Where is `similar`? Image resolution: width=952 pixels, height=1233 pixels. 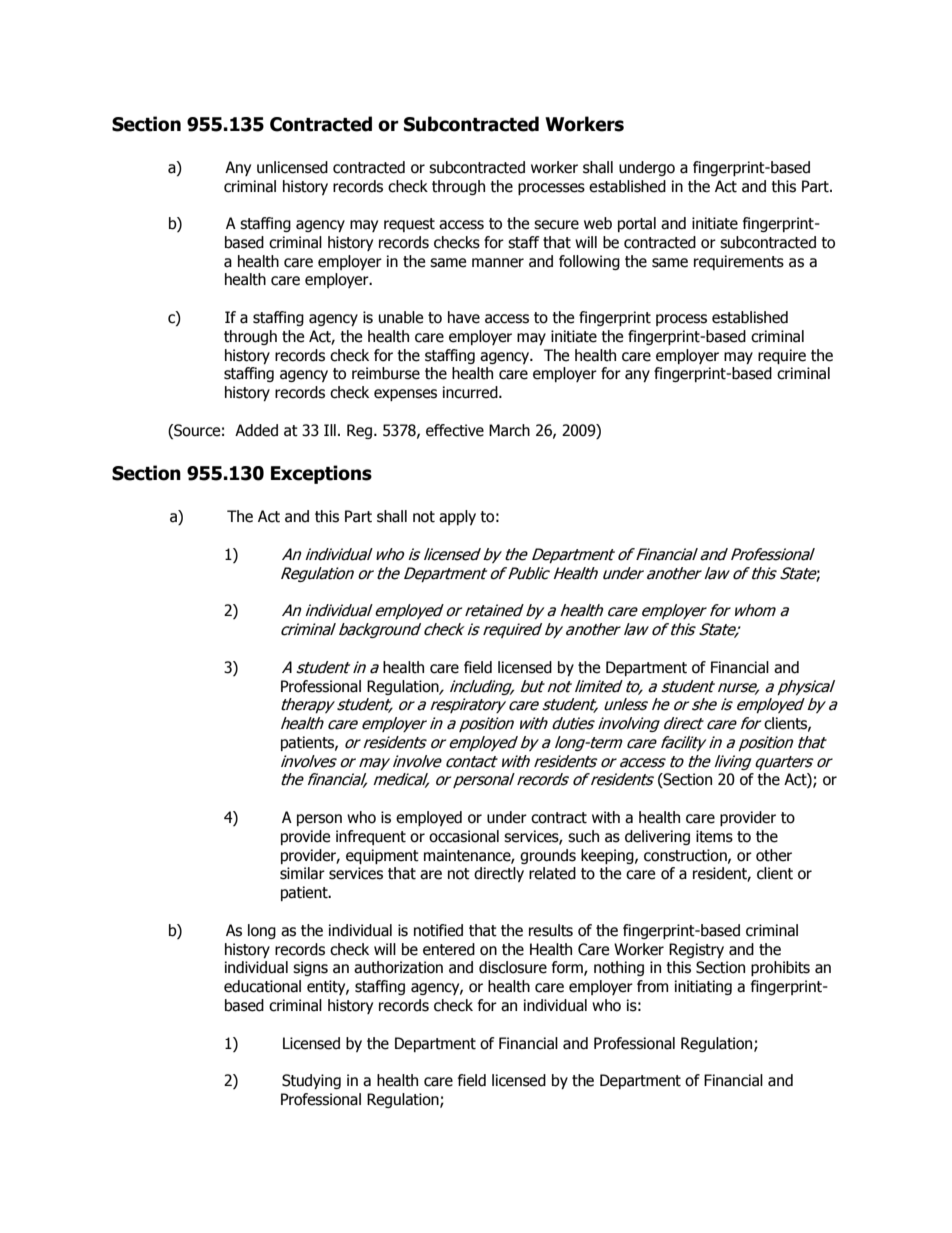 similar is located at coordinates (302, 873).
